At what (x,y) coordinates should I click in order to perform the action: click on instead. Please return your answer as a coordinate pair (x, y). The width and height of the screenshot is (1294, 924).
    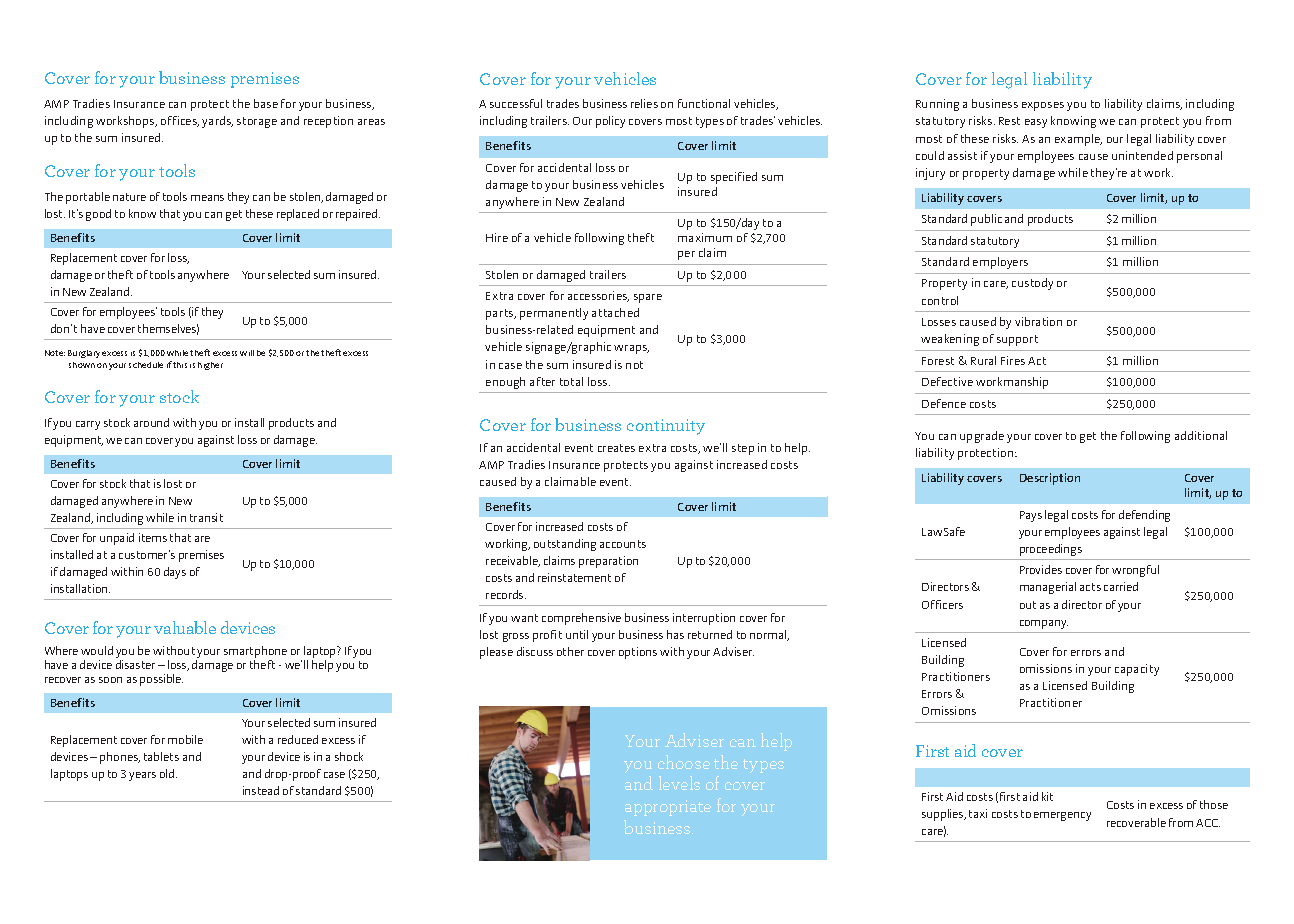
    Looking at the image, I should click on (261, 790).
